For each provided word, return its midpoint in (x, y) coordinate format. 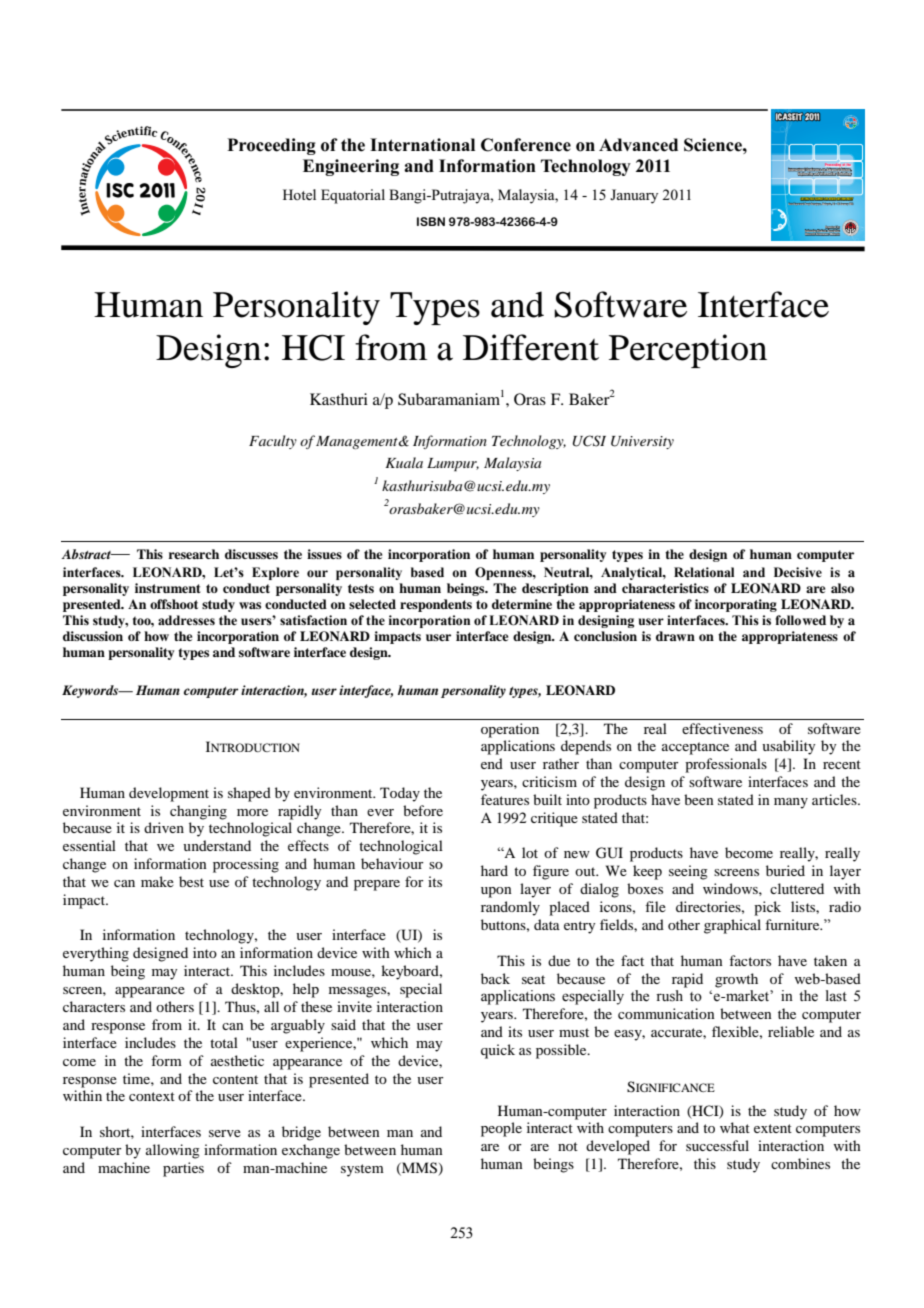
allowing (173, 1151)
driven (164, 827)
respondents (436, 605)
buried (785, 870)
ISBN (431, 221)
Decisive (798, 572)
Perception (688, 351)
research (193, 554)
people (501, 1129)
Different (531, 347)
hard (494, 870)
